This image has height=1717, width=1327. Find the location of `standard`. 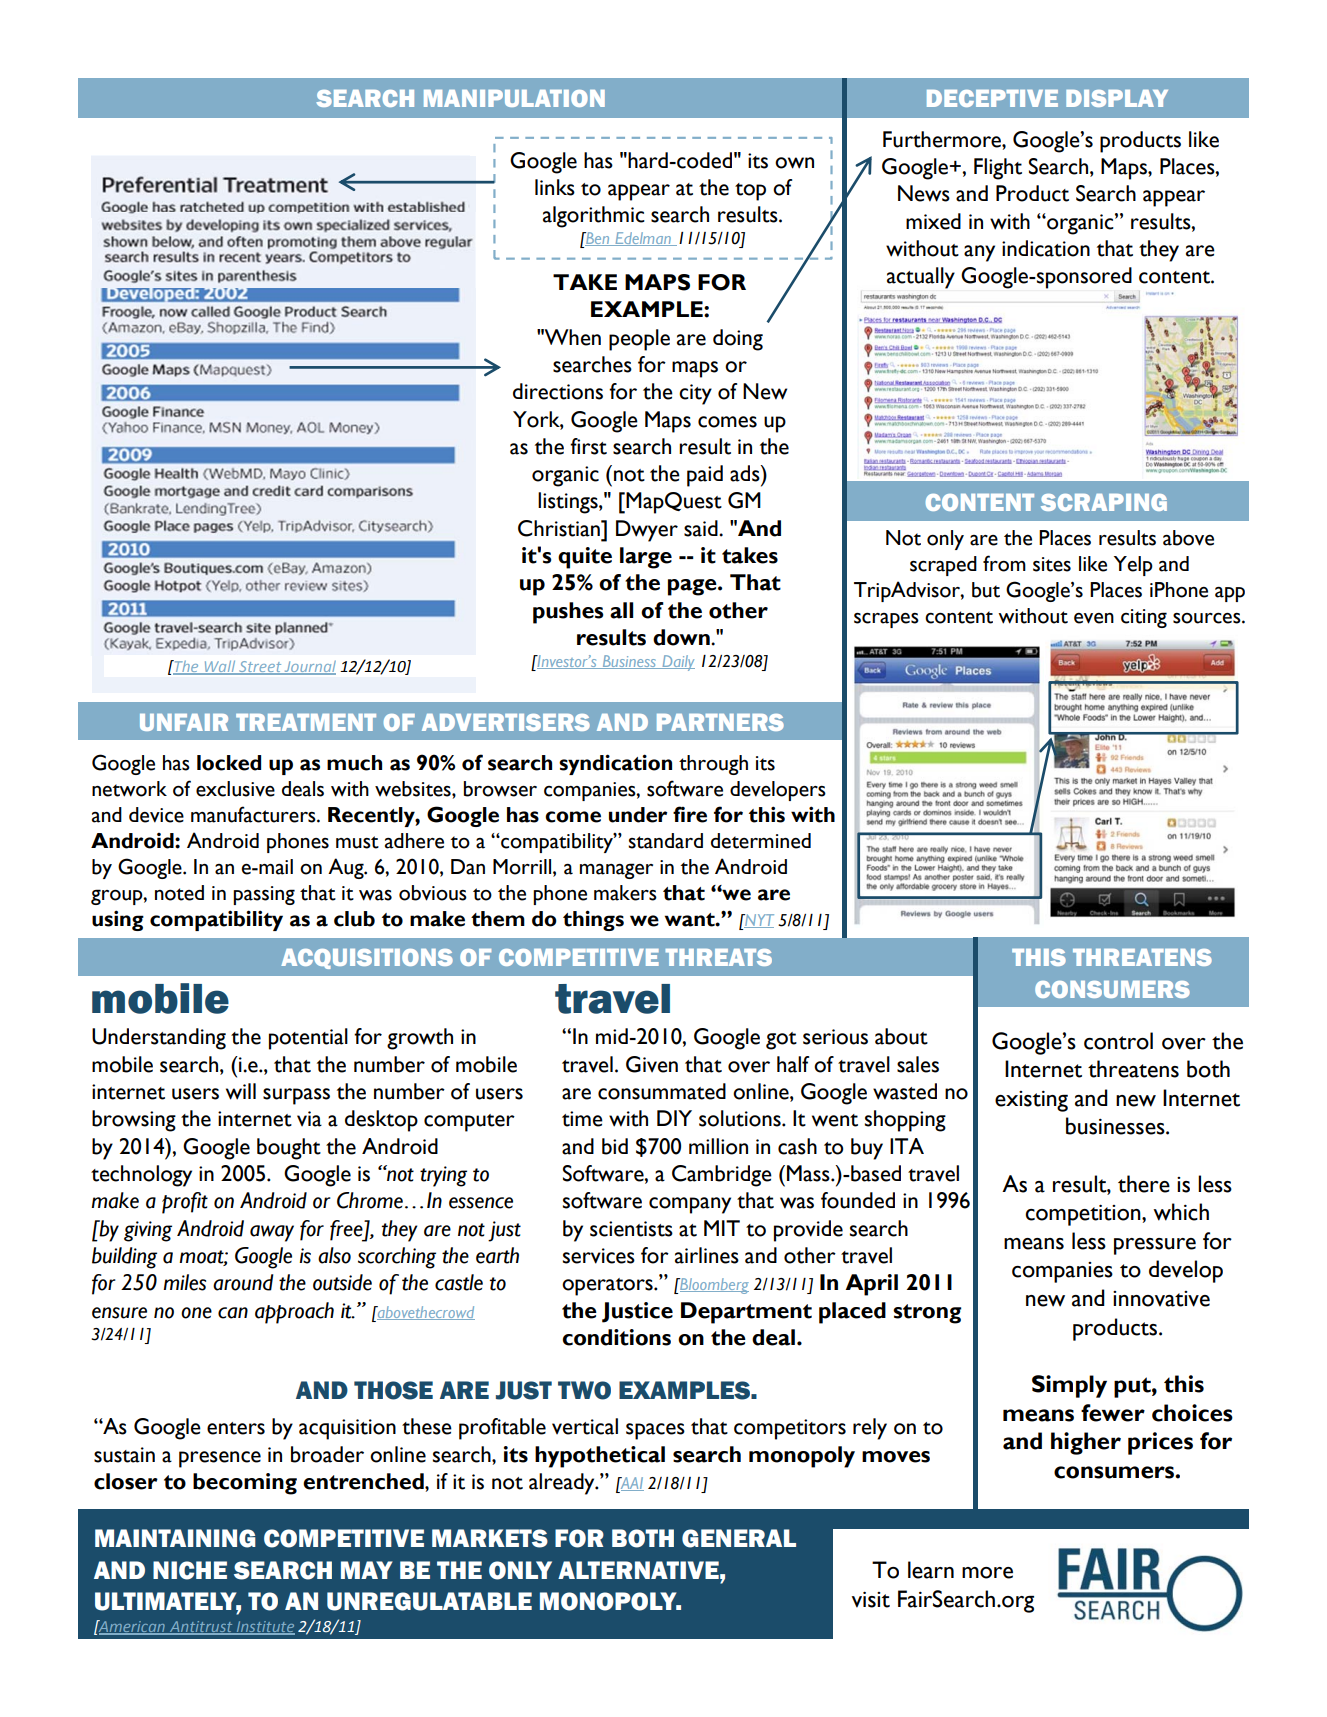

standard is located at coordinates (665, 841).
